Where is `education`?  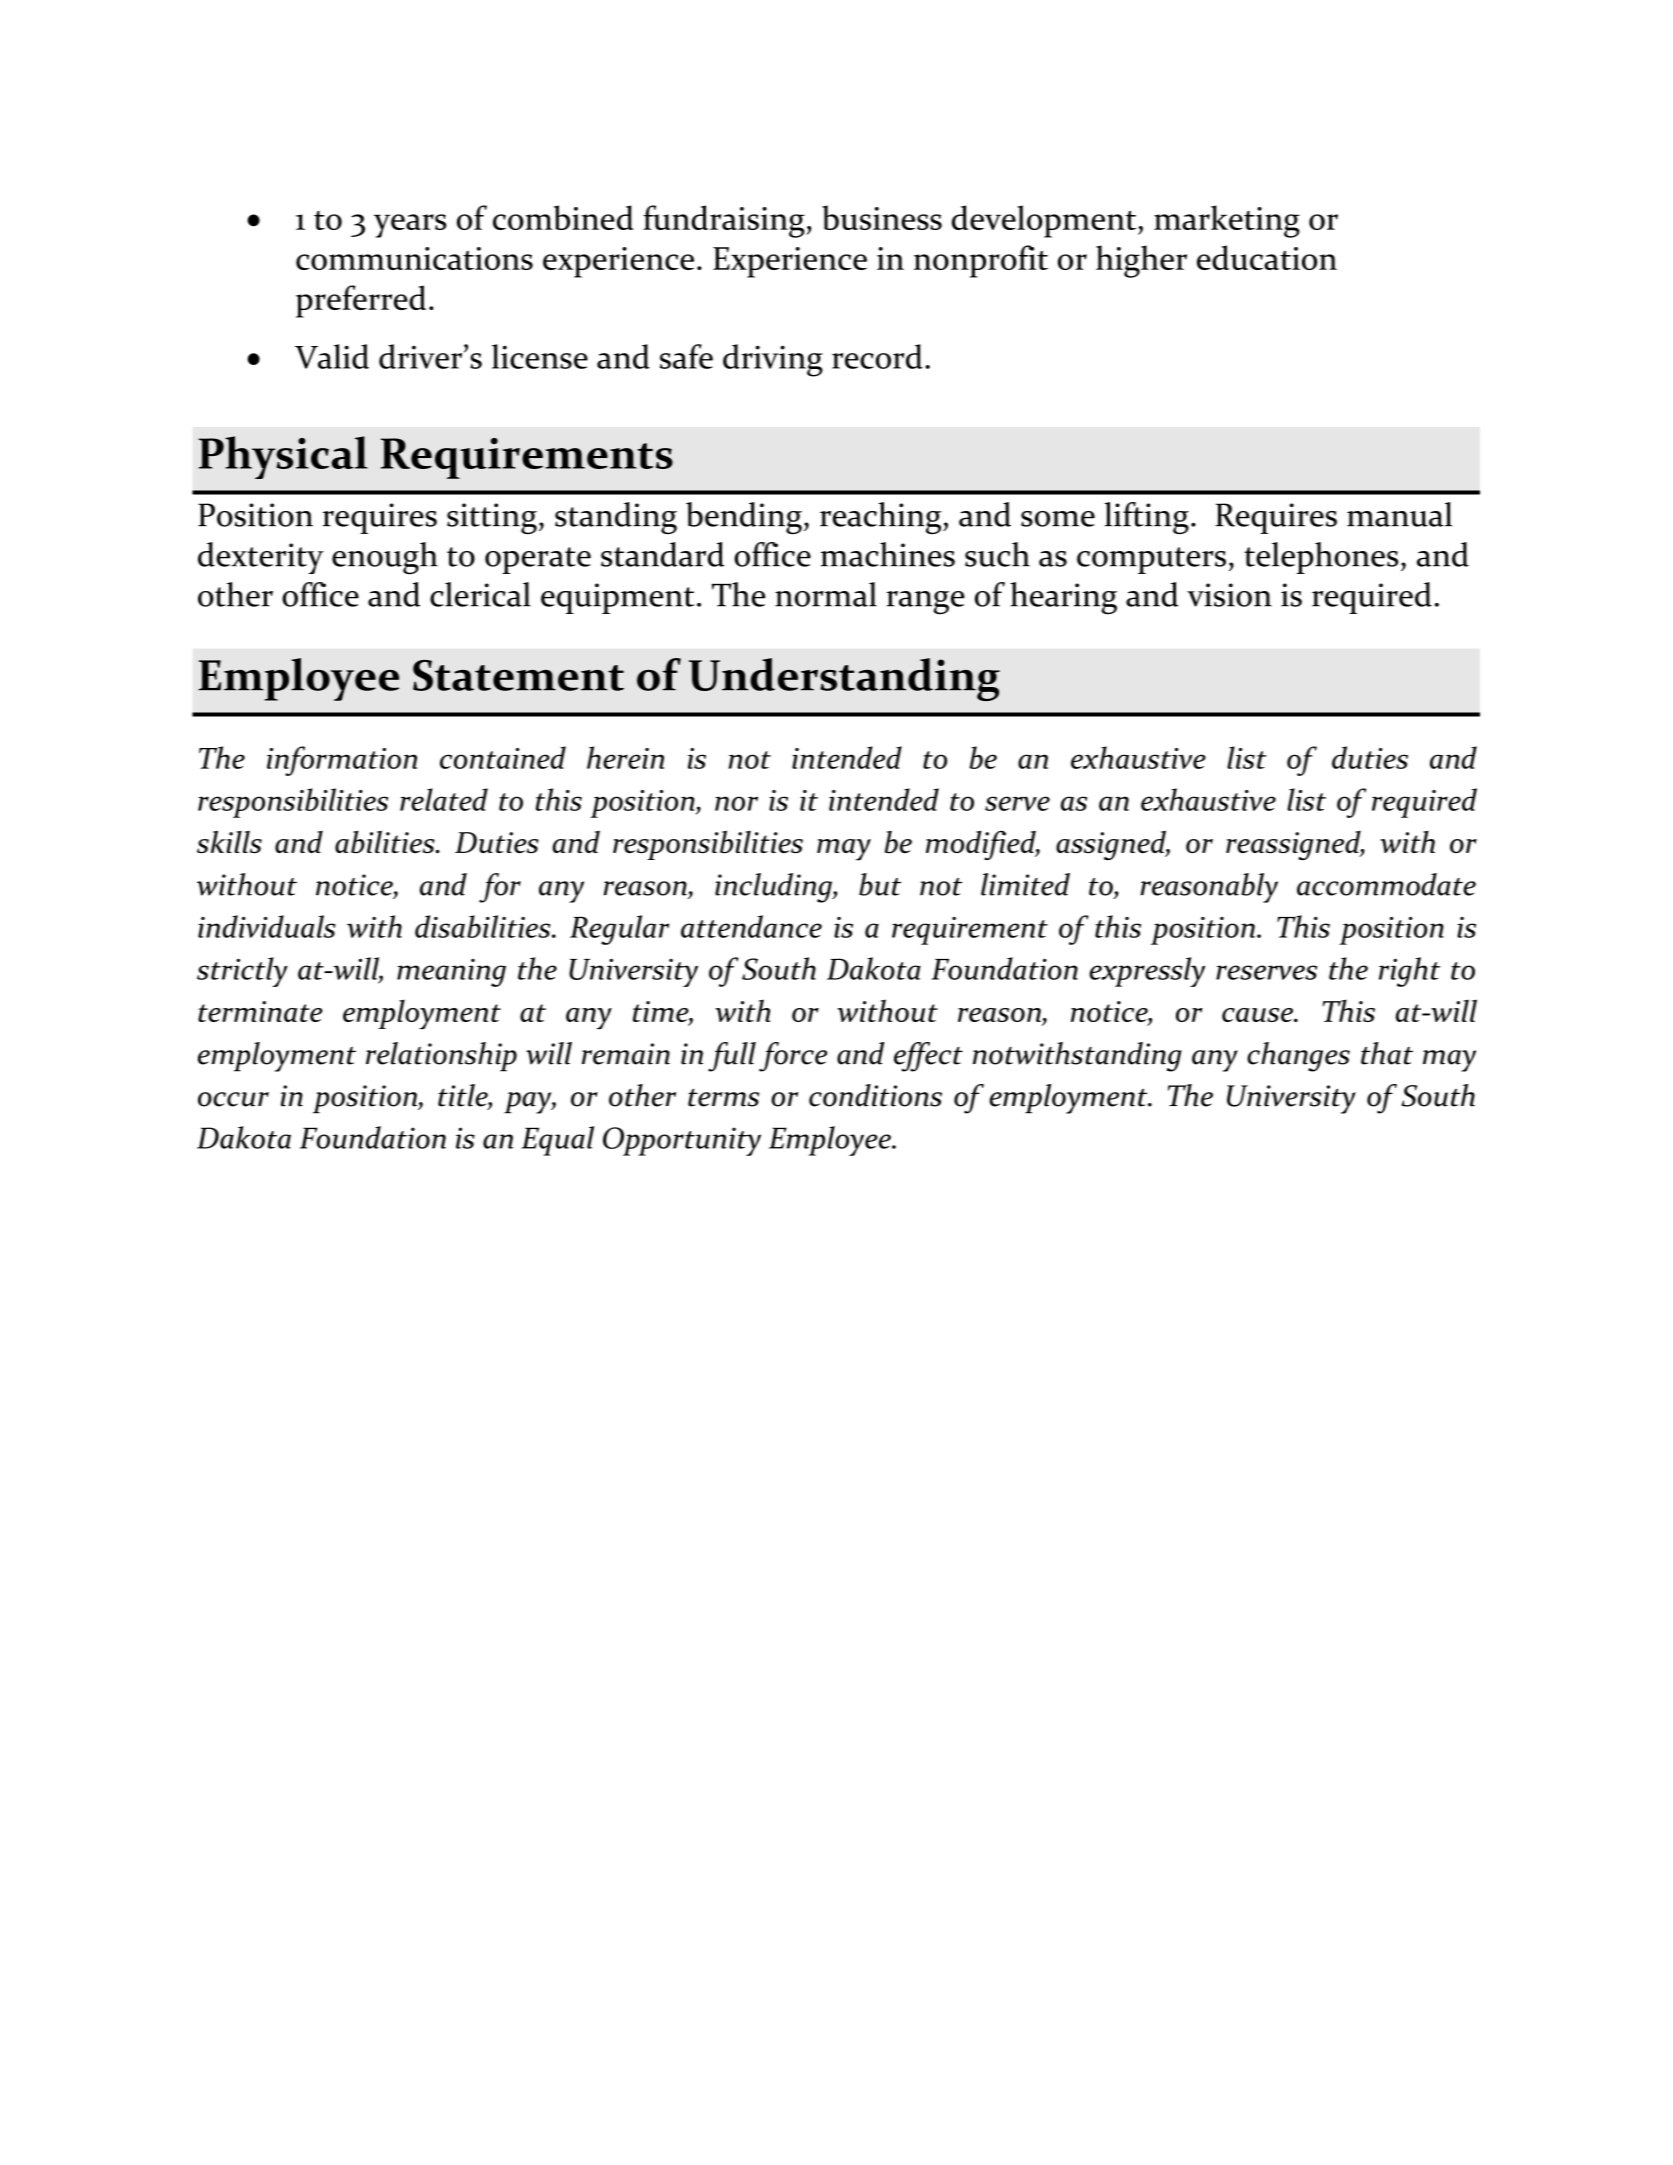 education is located at coordinates (1267, 257).
